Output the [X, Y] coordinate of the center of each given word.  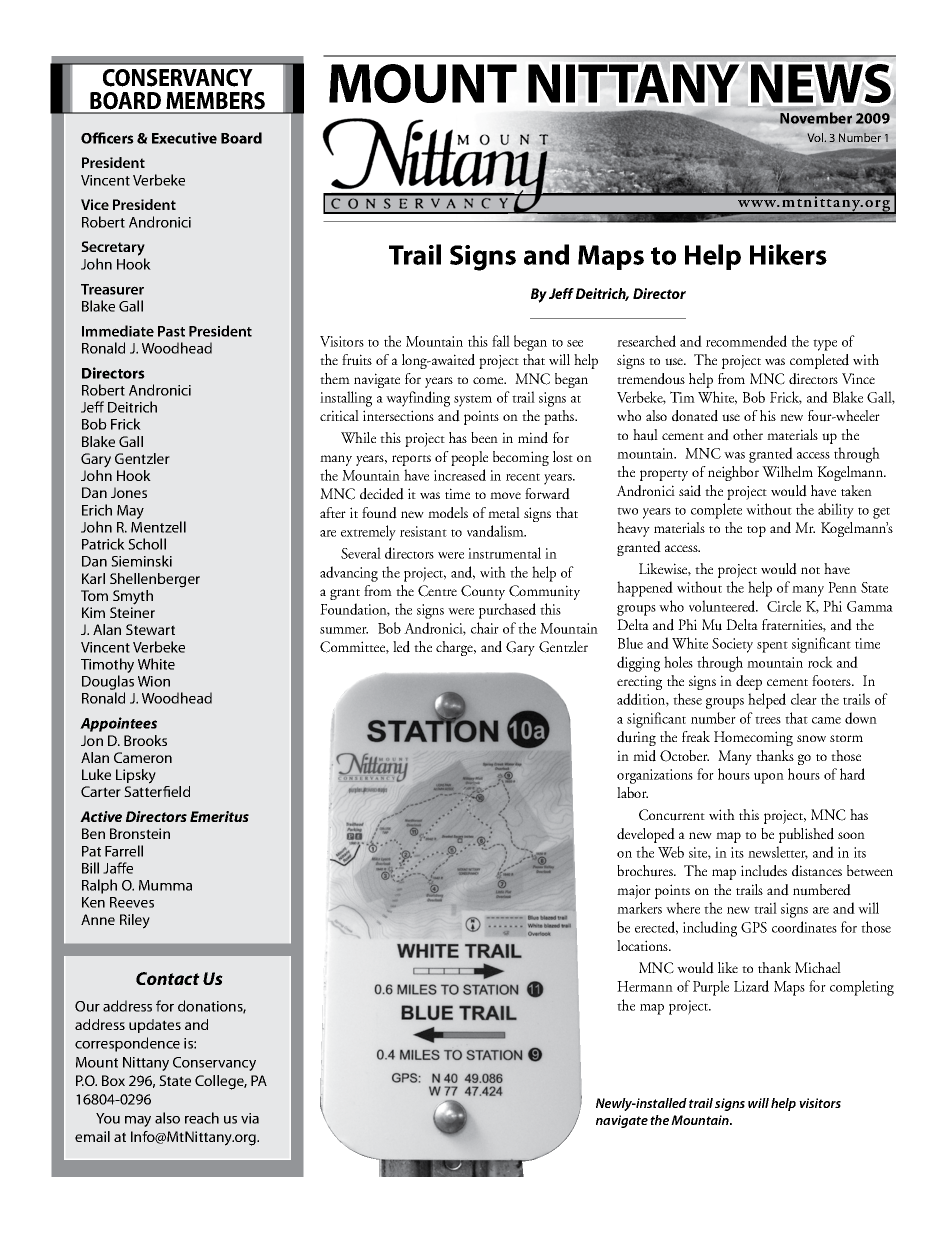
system [473, 401]
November [816, 118]
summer [344, 630]
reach [202, 1118]
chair [485, 628]
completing [862, 988]
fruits [357, 360]
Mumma [165, 885]
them [335, 378]
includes [764, 871]
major [634, 892]
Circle [784, 606]
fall [501, 341]
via [250, 1118]
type [825, 345]
